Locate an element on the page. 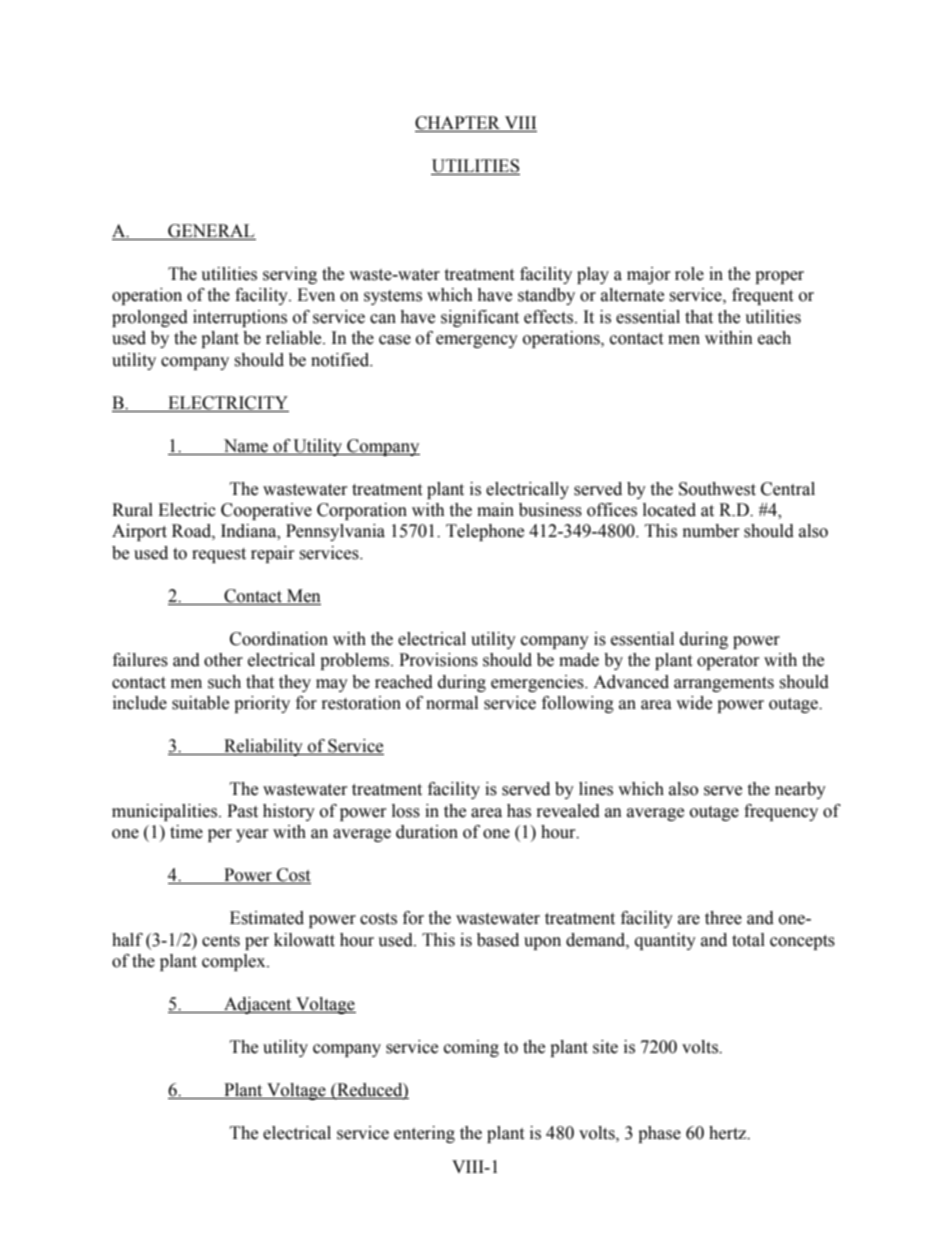 Image resolution: width=952 pixels, height=1233 pixels. Adjacent is located at coordinates (258, 1005).
